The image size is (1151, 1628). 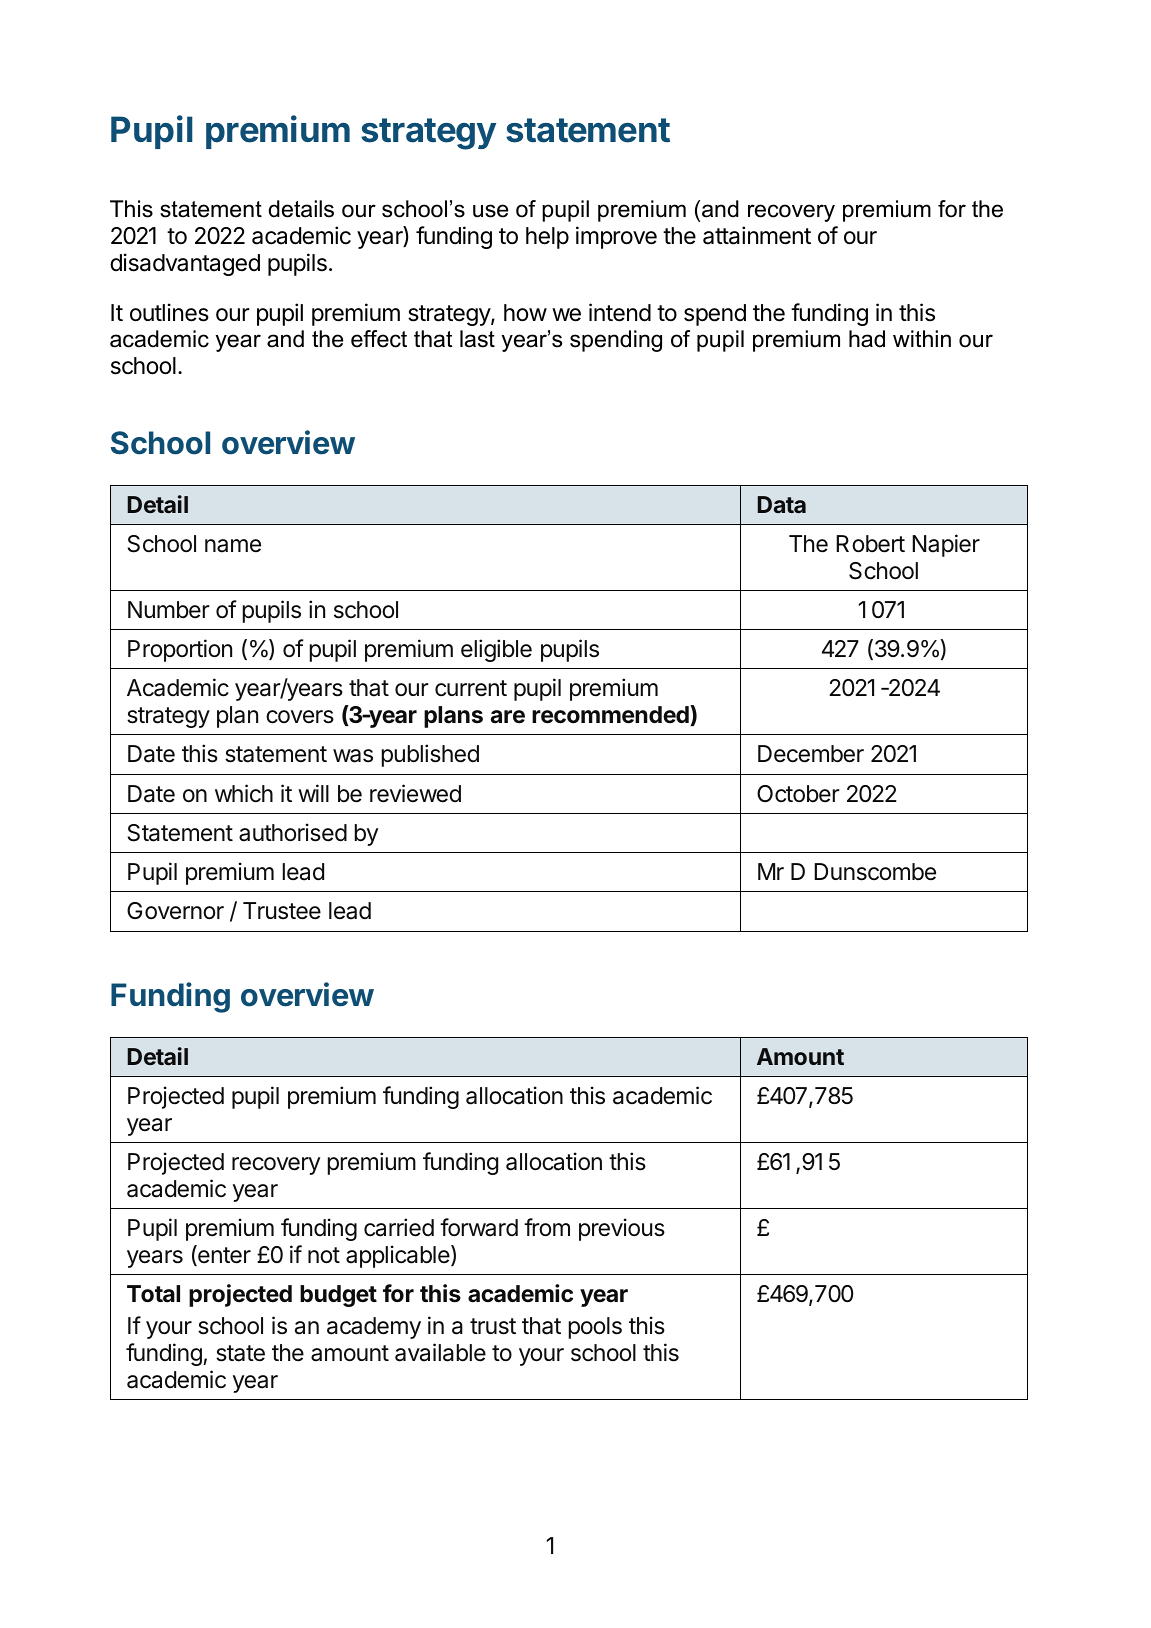 What do you see at coordinates (479, 1227) in the screenshot?
I see `forward` at bounding box center [479, 1227].
